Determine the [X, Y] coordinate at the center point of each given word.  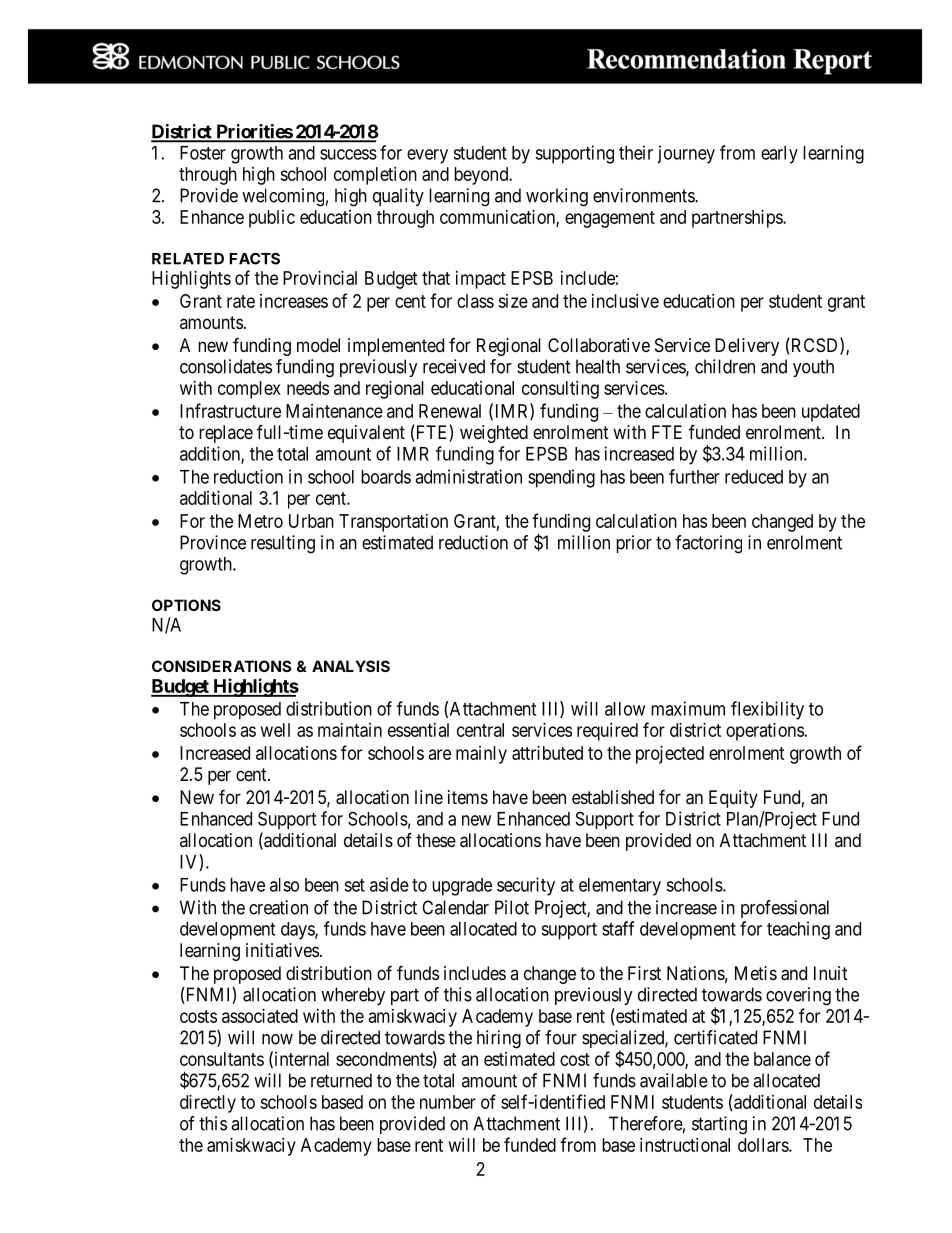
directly [208, 1104]
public [272, 219]
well [275, 730]
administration [468, 476]
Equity [733, 799]
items [468, 797]
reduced [754, 477]
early [779, 155]
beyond [482, 176]
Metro [260, 521]
